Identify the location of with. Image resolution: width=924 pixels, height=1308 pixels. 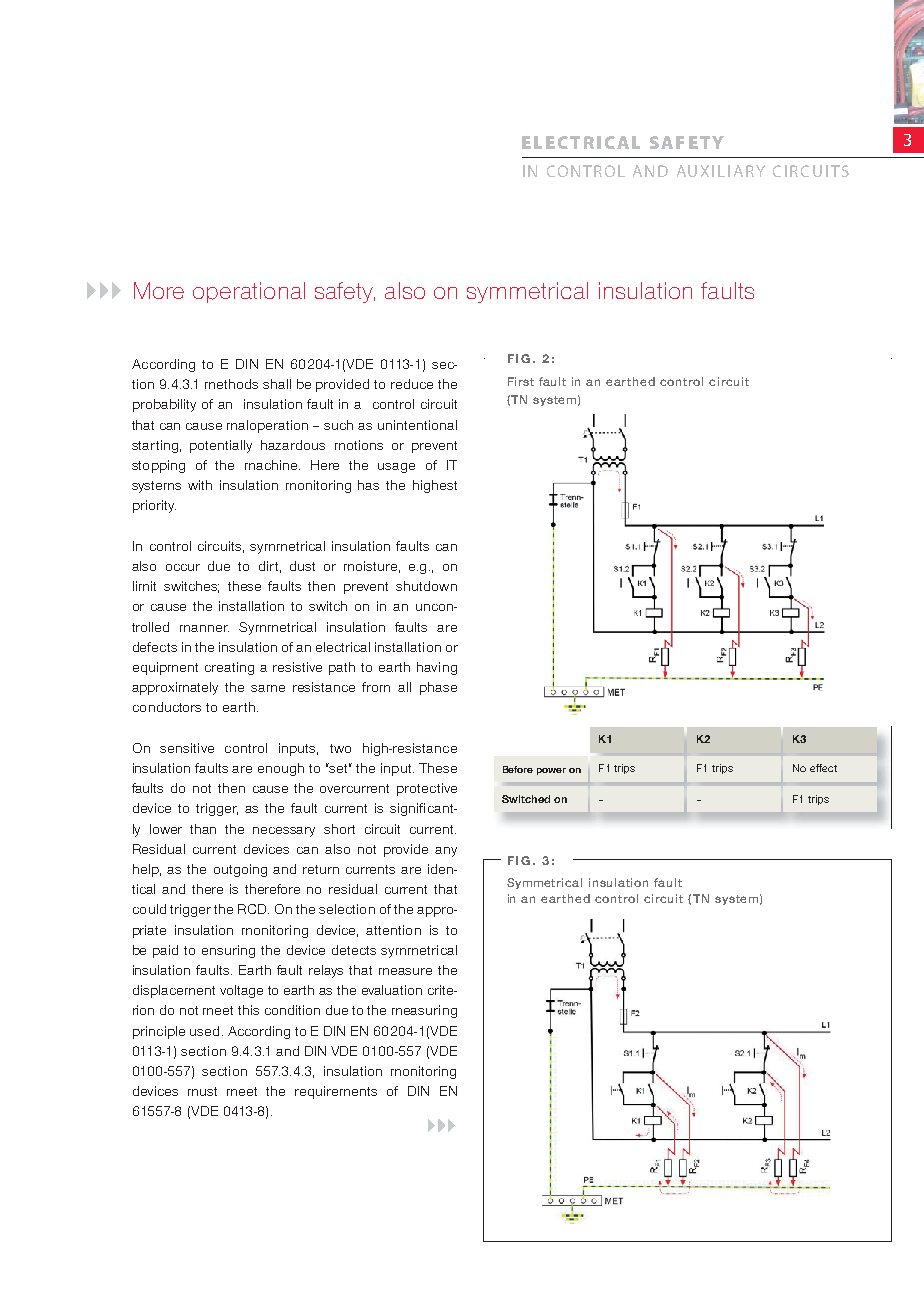
(200, 485).
